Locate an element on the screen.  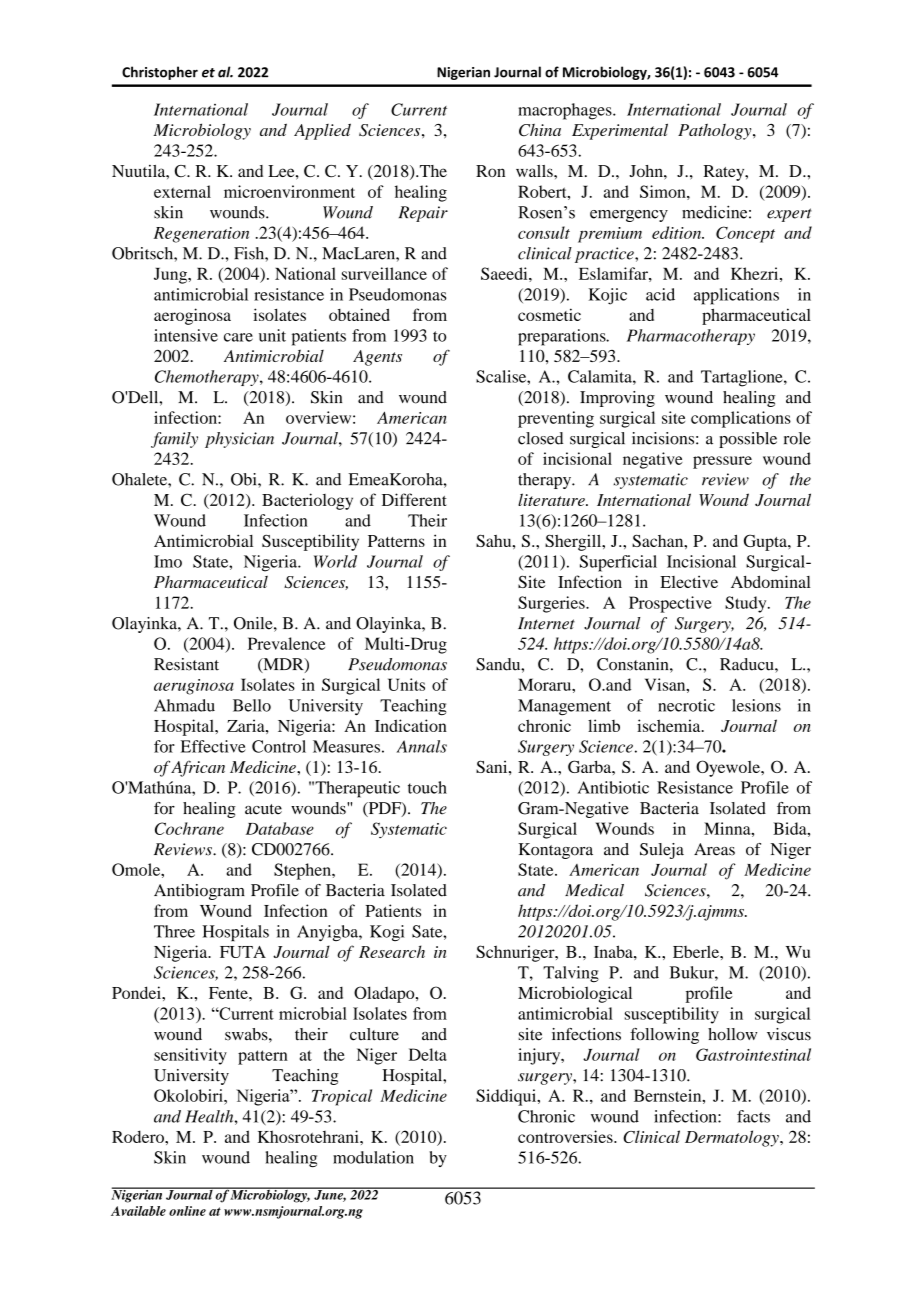
Areas is located at coordinates (714, 849).
